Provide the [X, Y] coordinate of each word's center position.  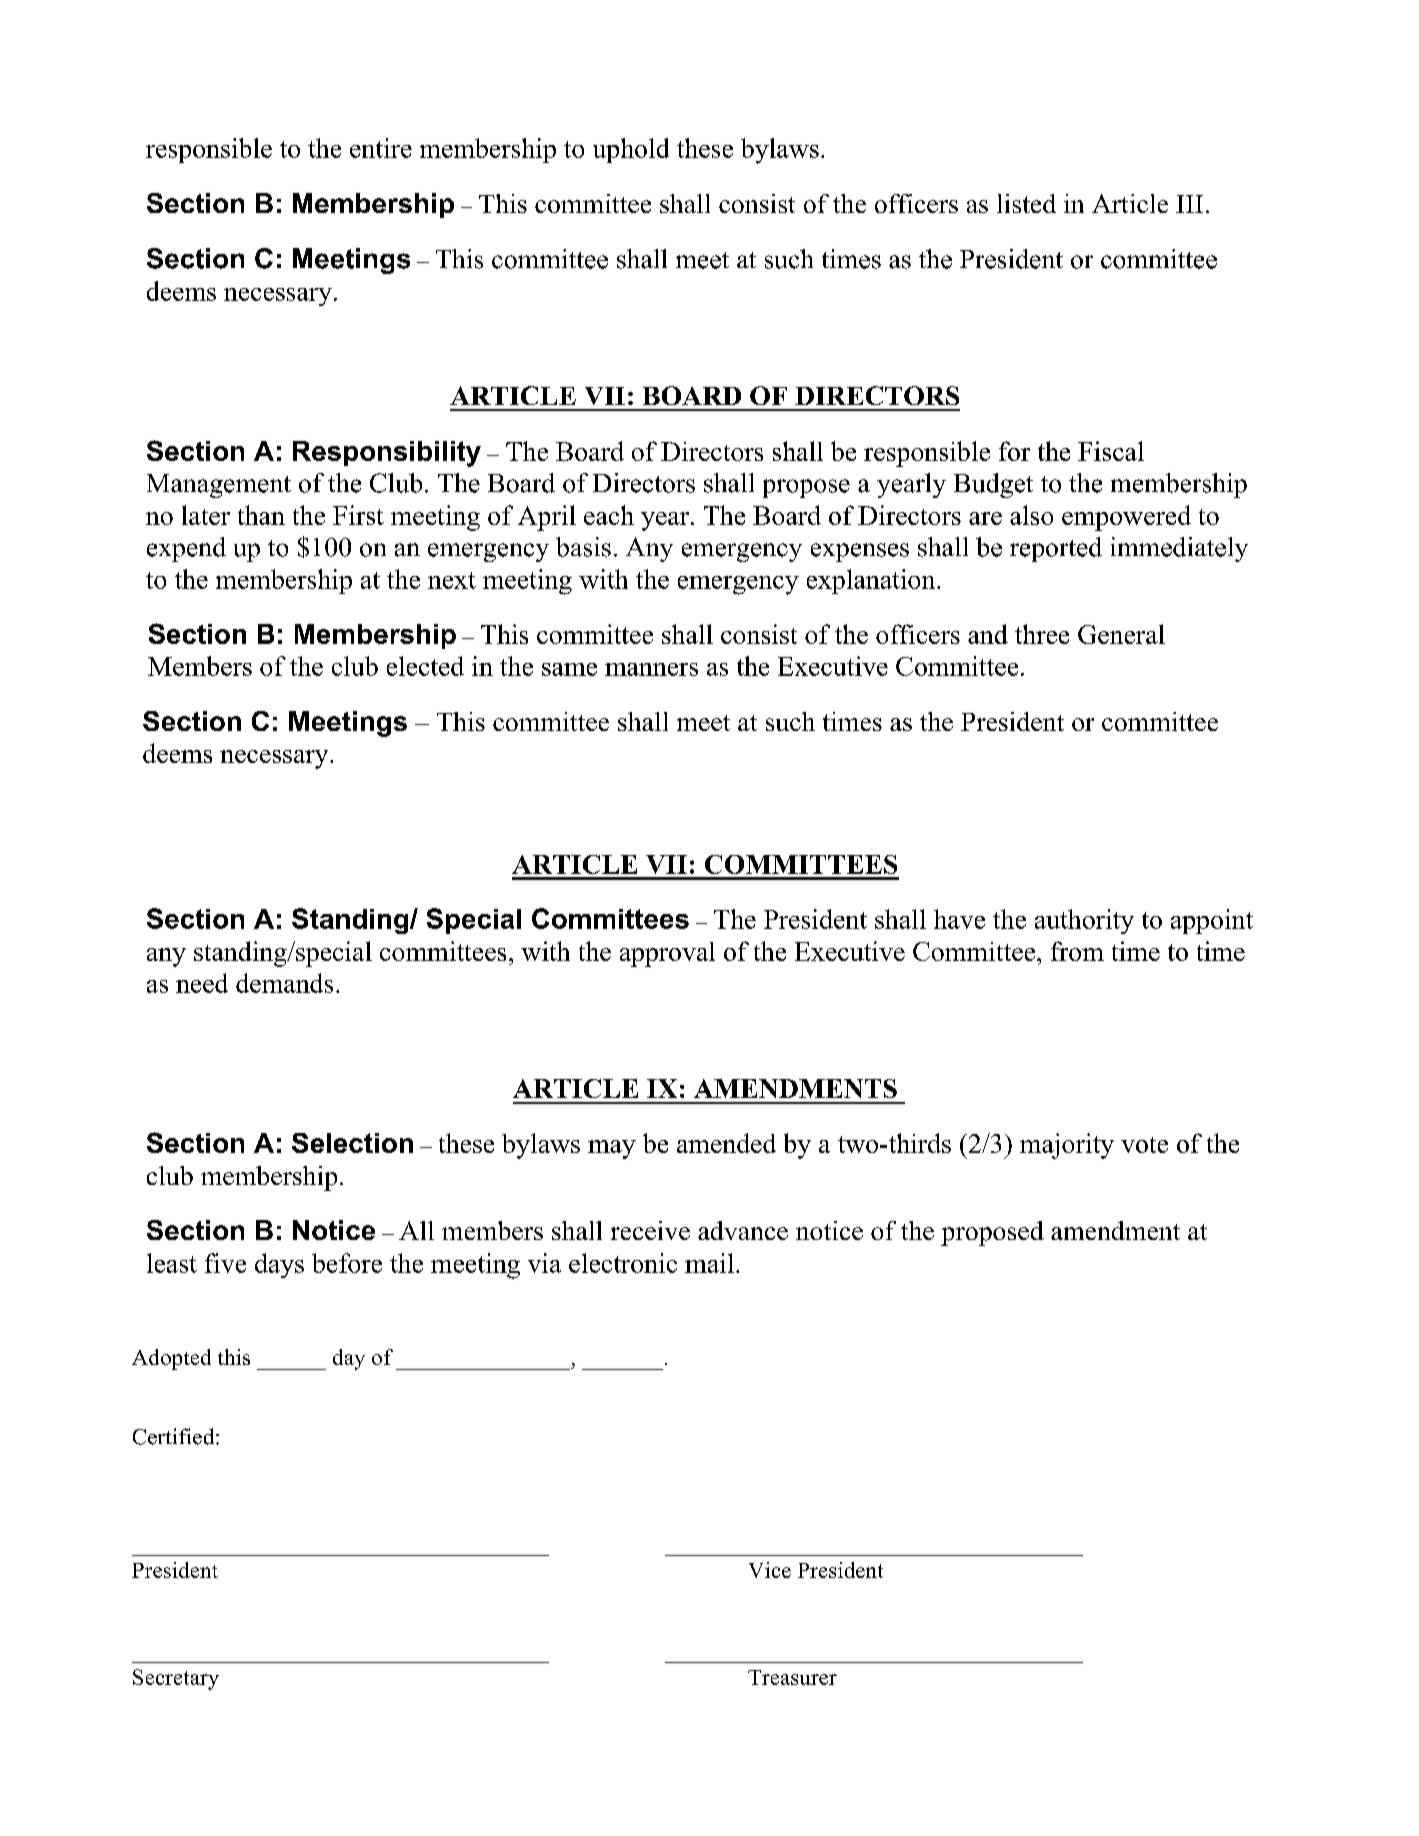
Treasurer [792, 1677]
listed [1026, 203]
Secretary [176, 1679]
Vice [770, 1570]
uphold [631, 150]
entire [381, 148]
